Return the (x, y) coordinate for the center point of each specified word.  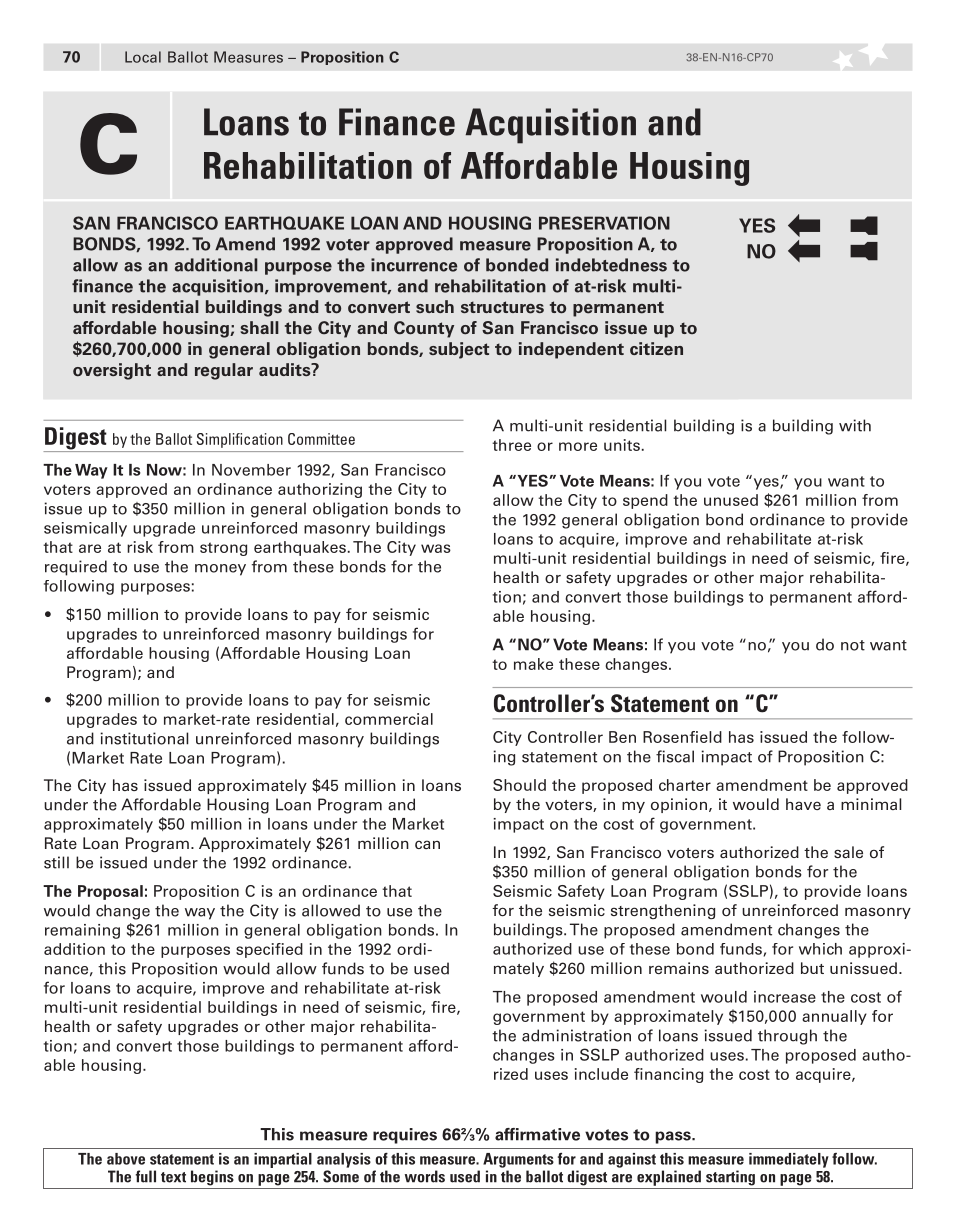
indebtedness (611, 265)
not (853, 645)
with (855, 425)
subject (459, 350)
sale (848, 852)
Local (143, 57)
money (220, 570)
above (126, 1159)
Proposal (110, 892)
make (533, 664)
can (427, 844)
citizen (656, 349)
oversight (112, 371)
